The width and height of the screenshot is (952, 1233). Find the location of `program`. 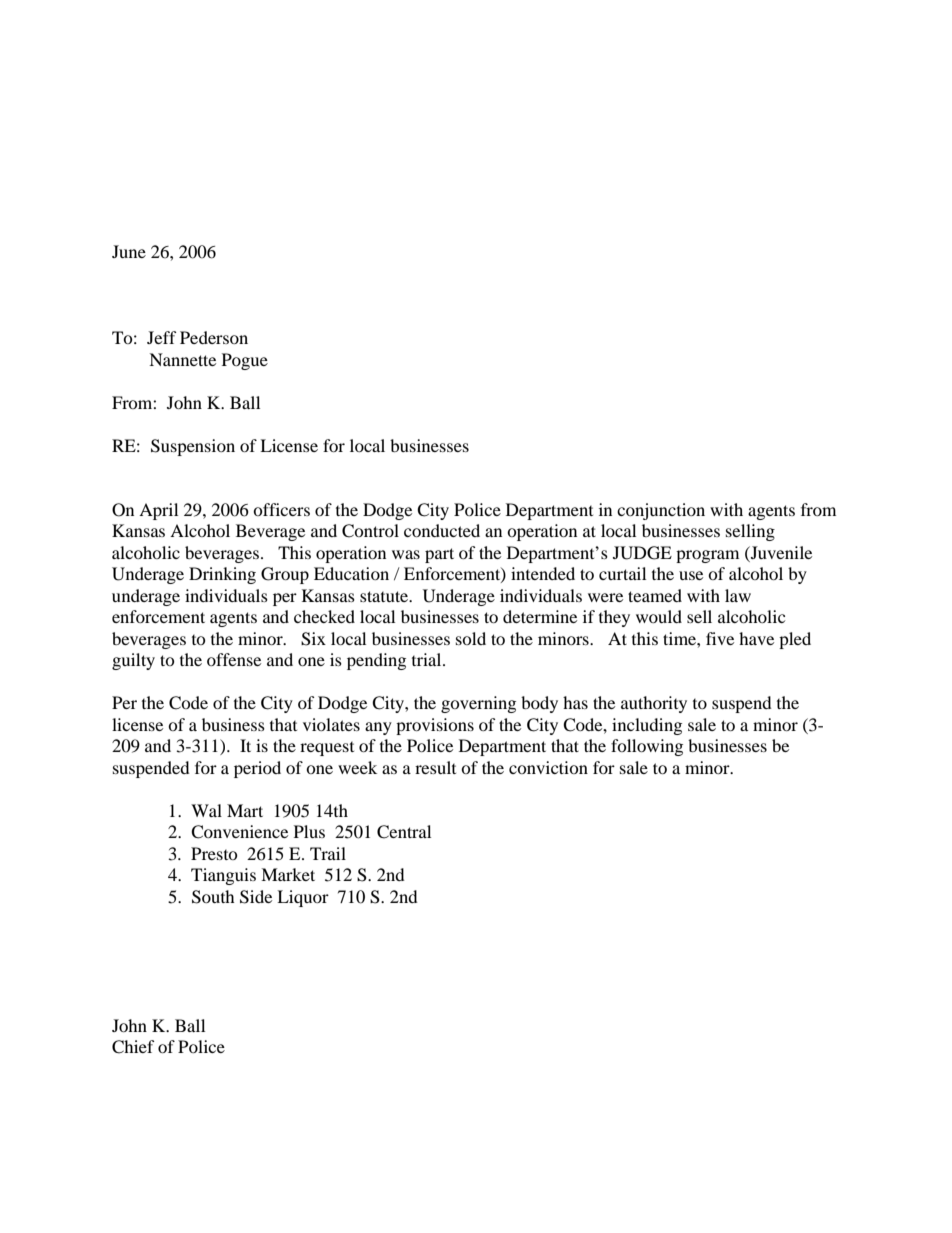

program is located at coordinates (707, 556).
